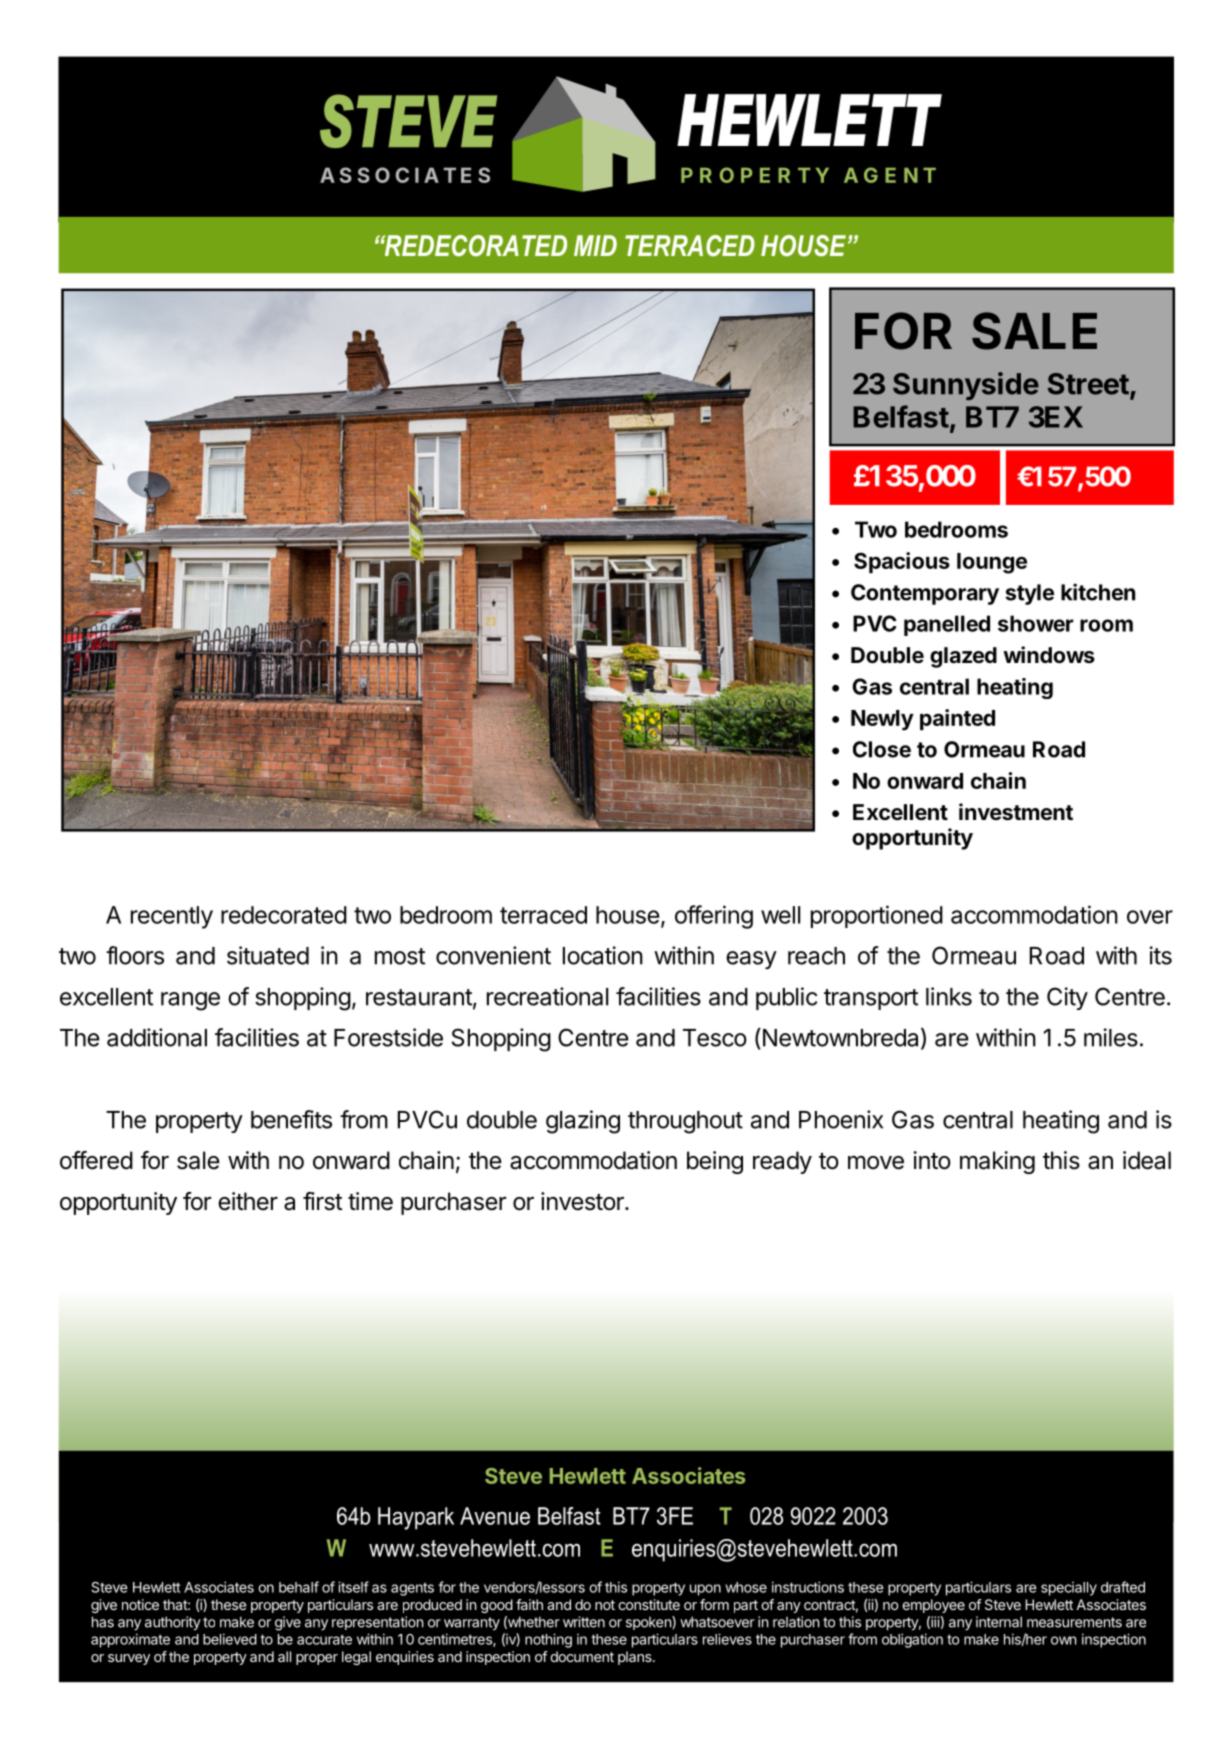 The height and width of the screenshot is (1741, 1232). Describe the element at coordinates (230, 1639) in the screenshot. I see `believed` at that location.
